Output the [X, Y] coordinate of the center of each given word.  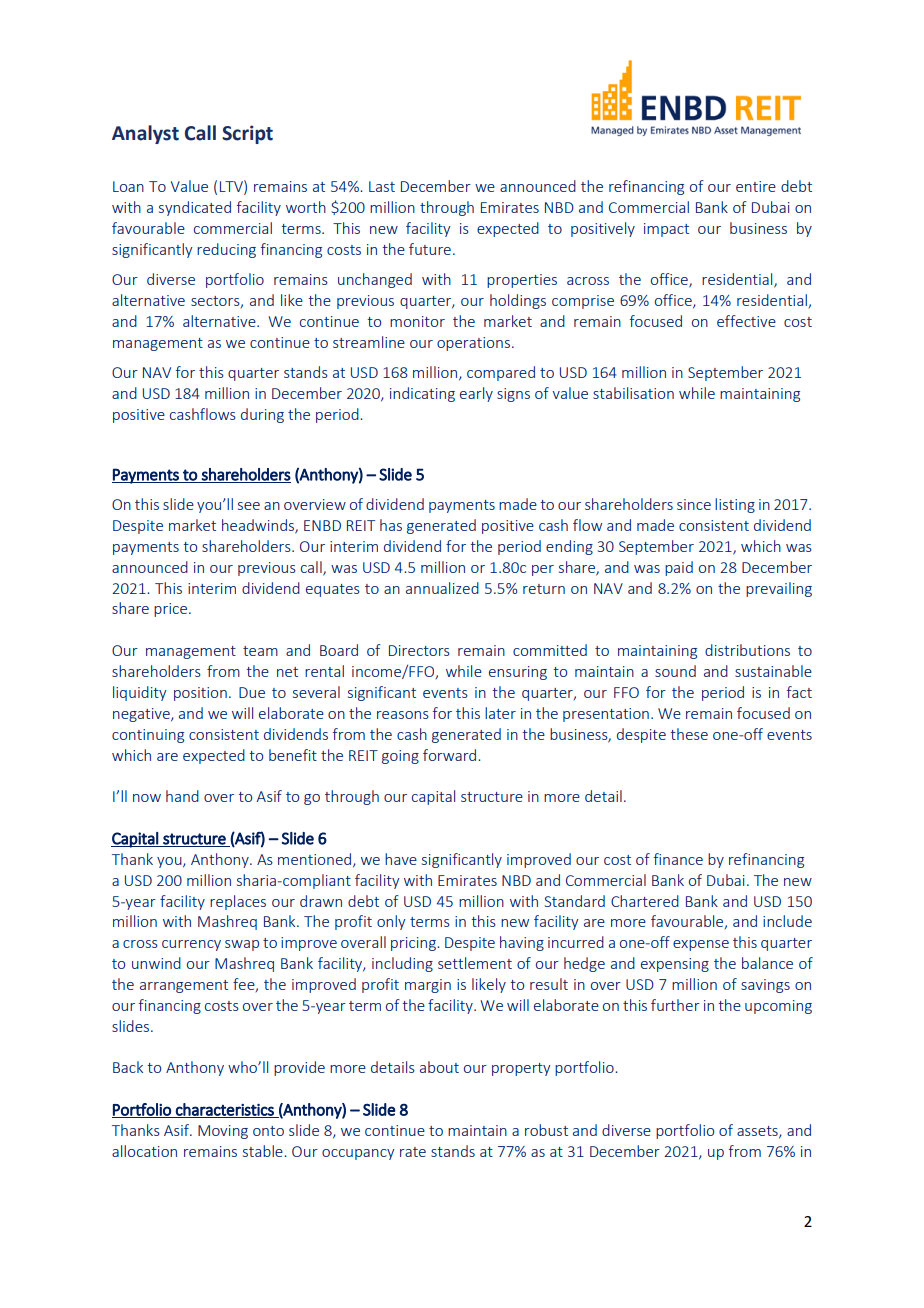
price [170, 610]
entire [756, 186]
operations [473, 344]
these [689, 734]
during [262, 415]
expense [701, 945]
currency [191, 945]
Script [247, 134]
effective [746, 321]
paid [679, 568]
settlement [475, 963]
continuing [148, 736]
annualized [442, 588]
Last [382, 186]
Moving [223, 1132]
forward [451, 755]
